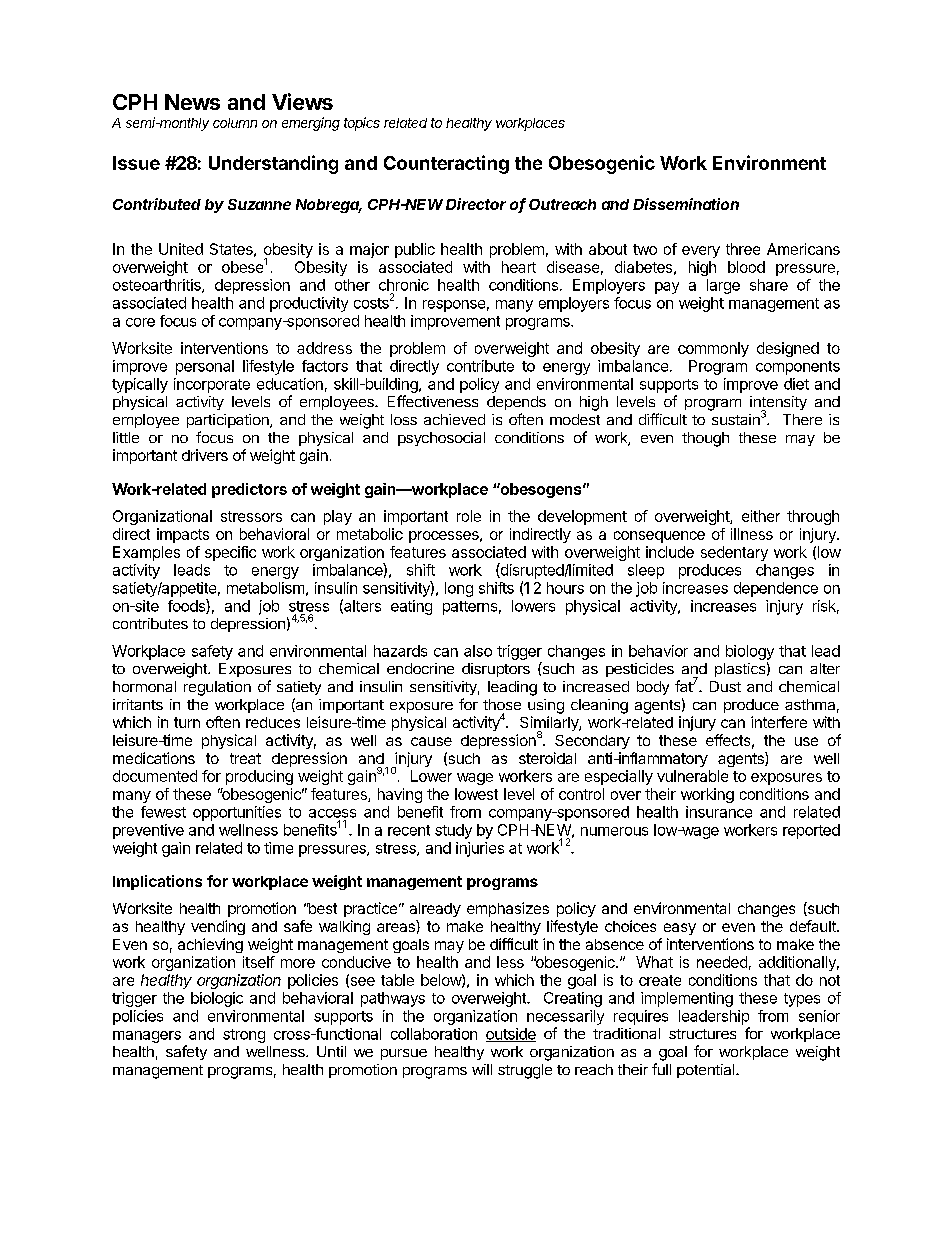 The height and width of the page is (1233, 952). Describe the element at coordinates (230, 553) in the page. I see `specific` at that location.
